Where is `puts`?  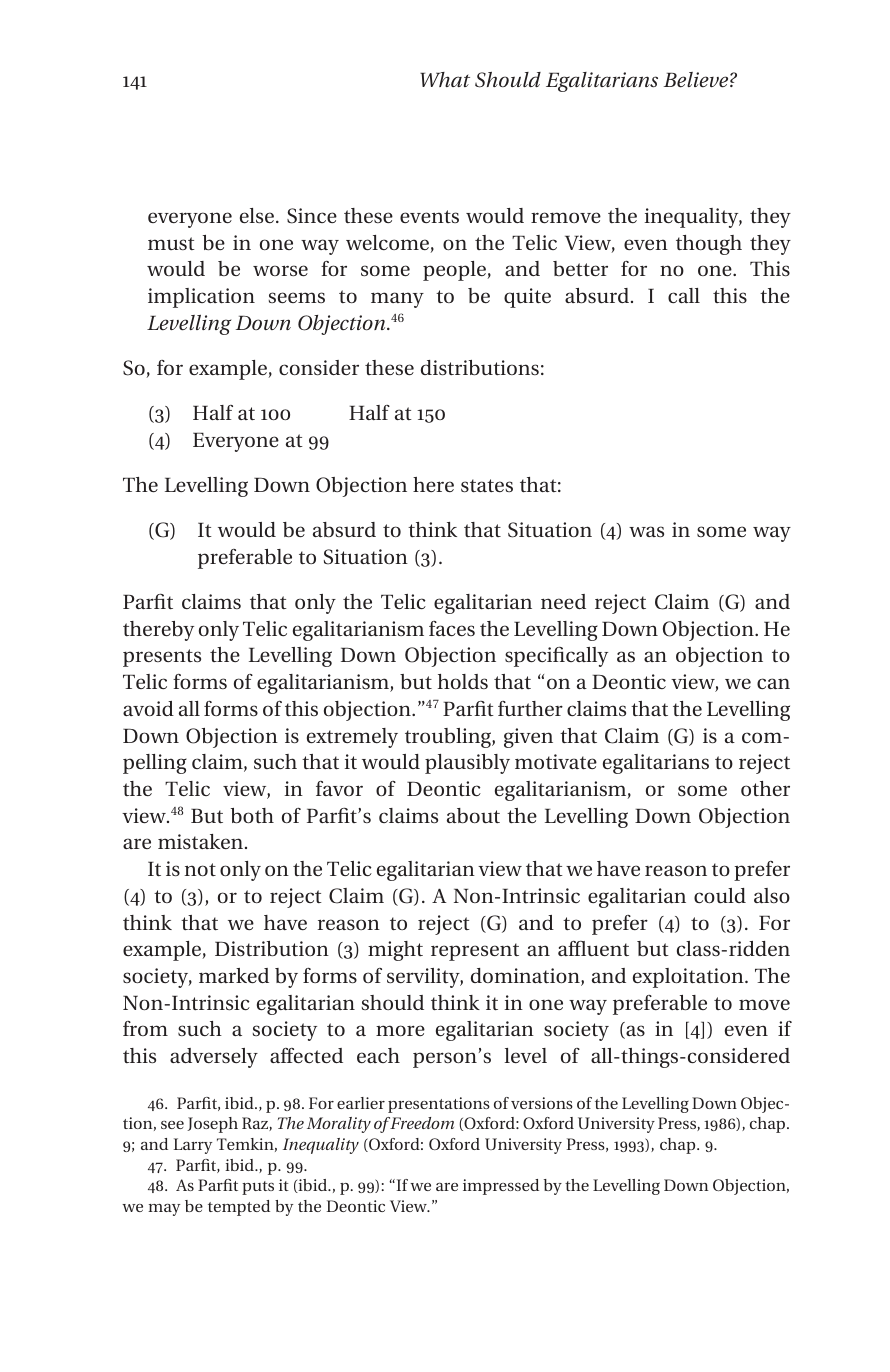
puts is located at coordinates (258, 1188).
